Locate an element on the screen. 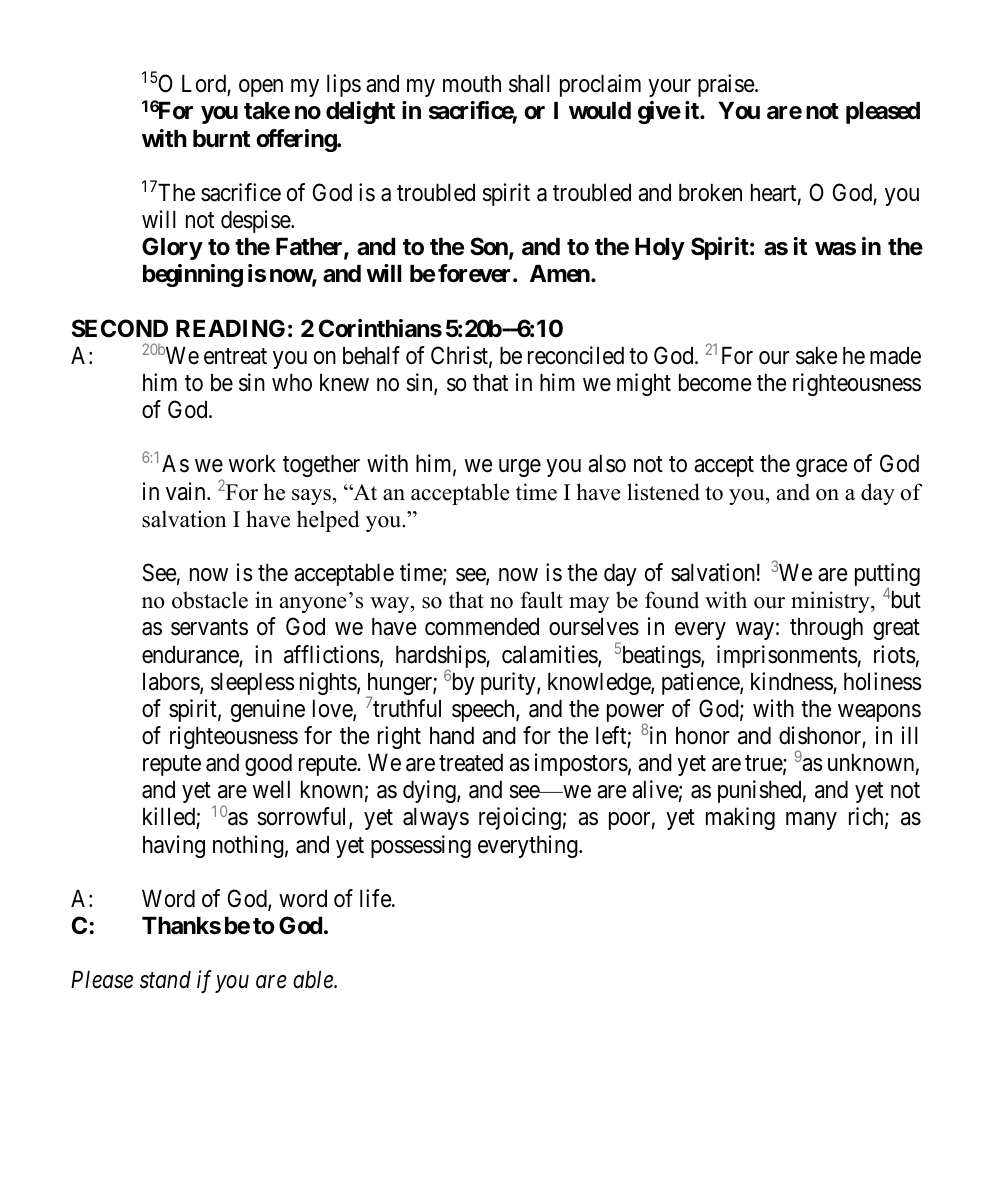 This screenshot has width=991, height=1204. urge is located at coordinates (520, 468).
